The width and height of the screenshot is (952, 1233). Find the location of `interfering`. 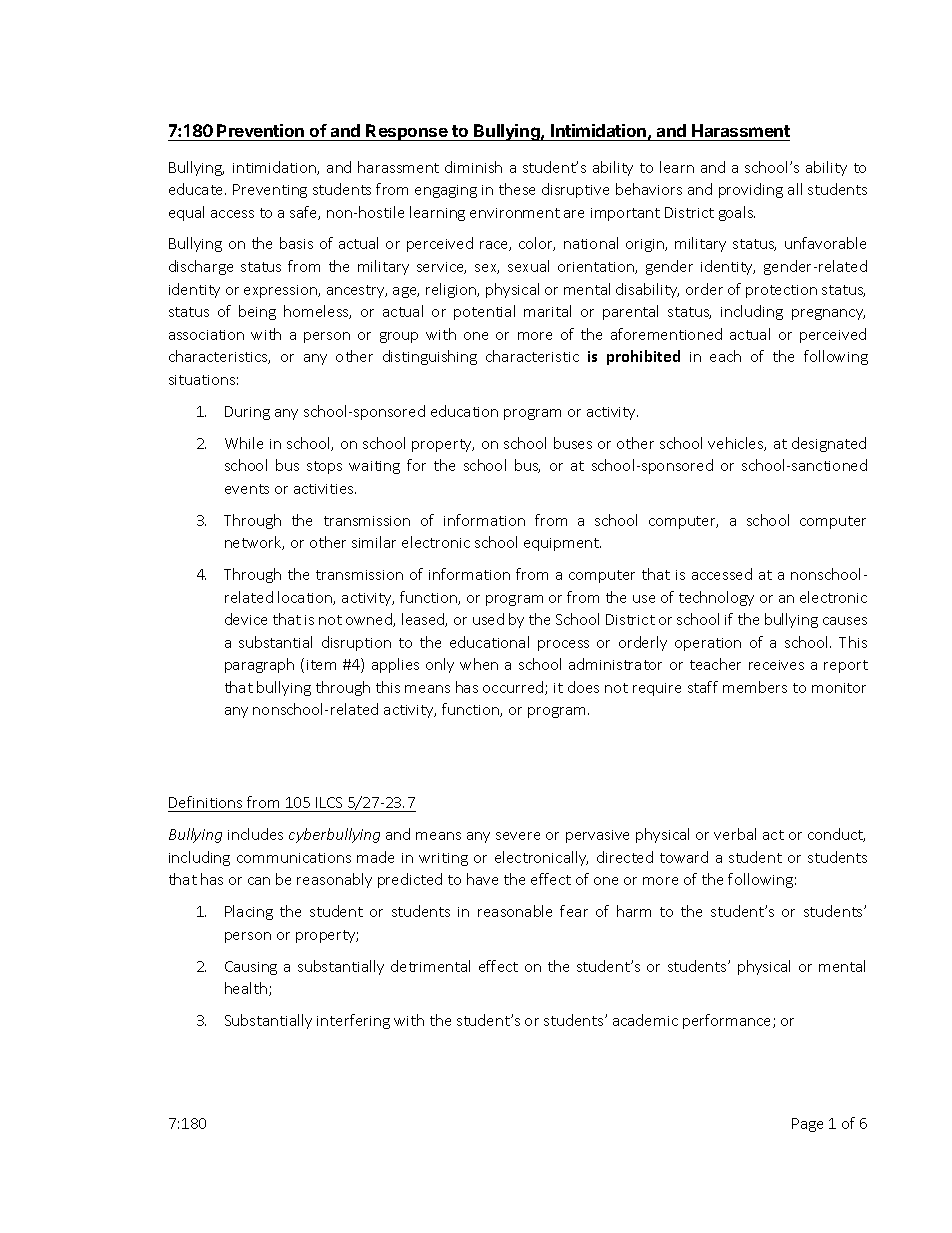

interfering is located at coordinates (353, 1021).
